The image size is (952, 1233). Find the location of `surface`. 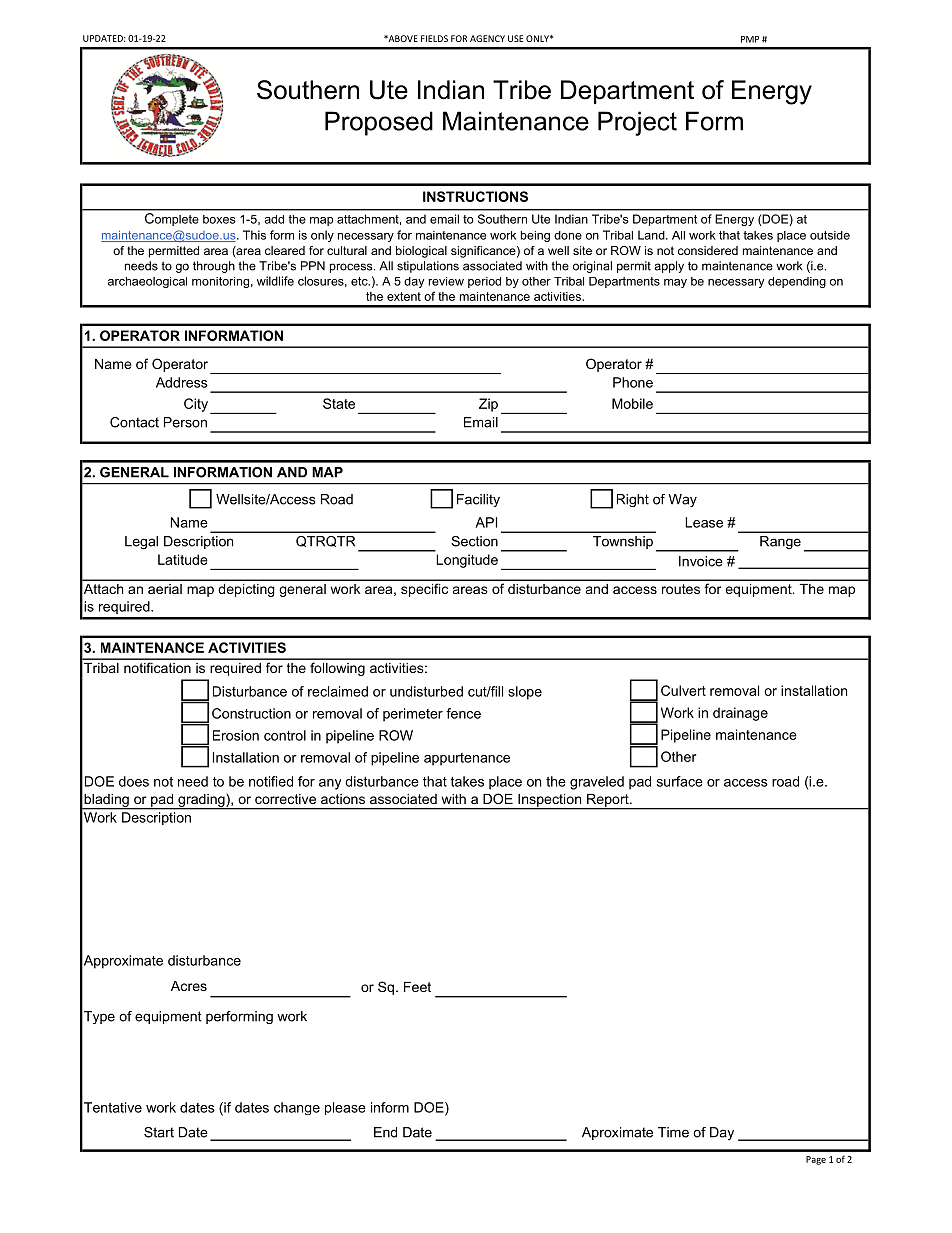

surface is located at coordinates (680, 781).
